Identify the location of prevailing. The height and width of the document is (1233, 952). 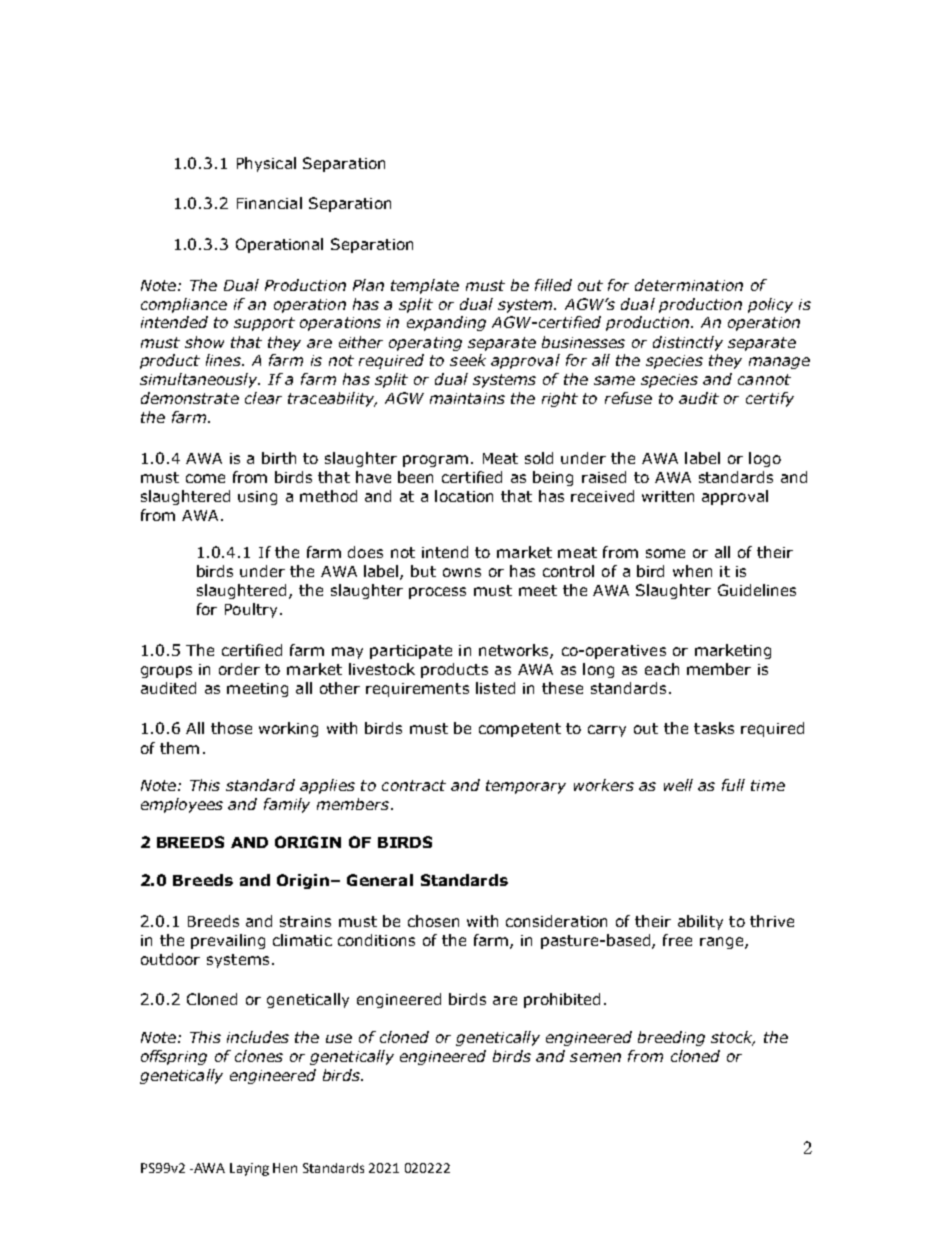
(228, 941).
